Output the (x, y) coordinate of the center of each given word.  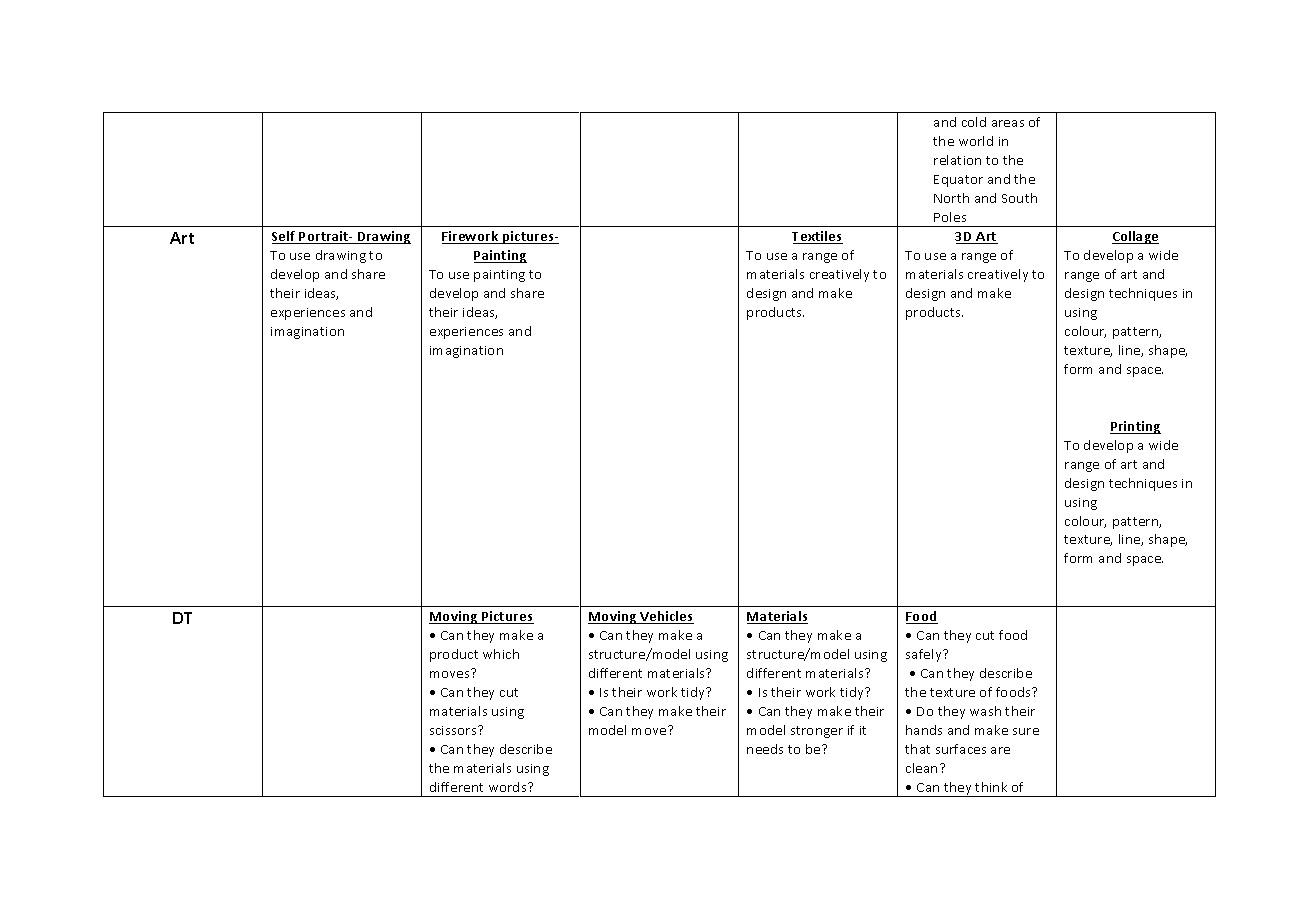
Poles (950, 217)
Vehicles (666, 617)
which (501, 654)
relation (957, 160)
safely (925, 655)
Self (285, 237)
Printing (1135, 427)
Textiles (817, 237)
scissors (454, 730)
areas (1008, 123)
